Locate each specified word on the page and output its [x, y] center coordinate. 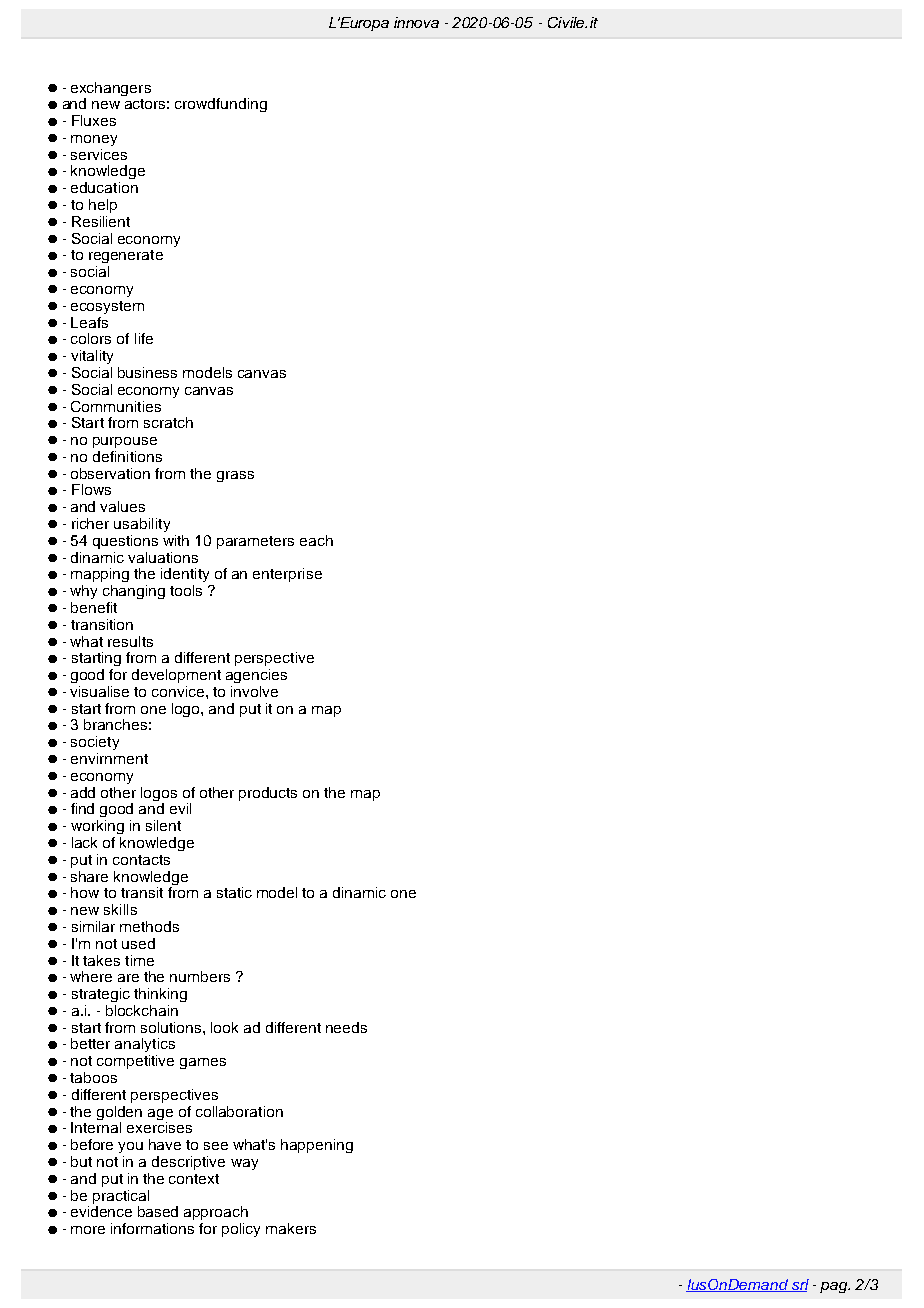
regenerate [126, 256]
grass [235, 476]
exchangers [111, 89]
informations [152, 1228]
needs [346, 1027]
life [144, 338]
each [316, 540]
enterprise [287, 575]
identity [185, 575]
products [268, 794]
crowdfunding [221, 105]
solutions [172, 1027]
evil [180, 808]
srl [799, 1285]
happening [317, 1146]
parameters [255, 542]
